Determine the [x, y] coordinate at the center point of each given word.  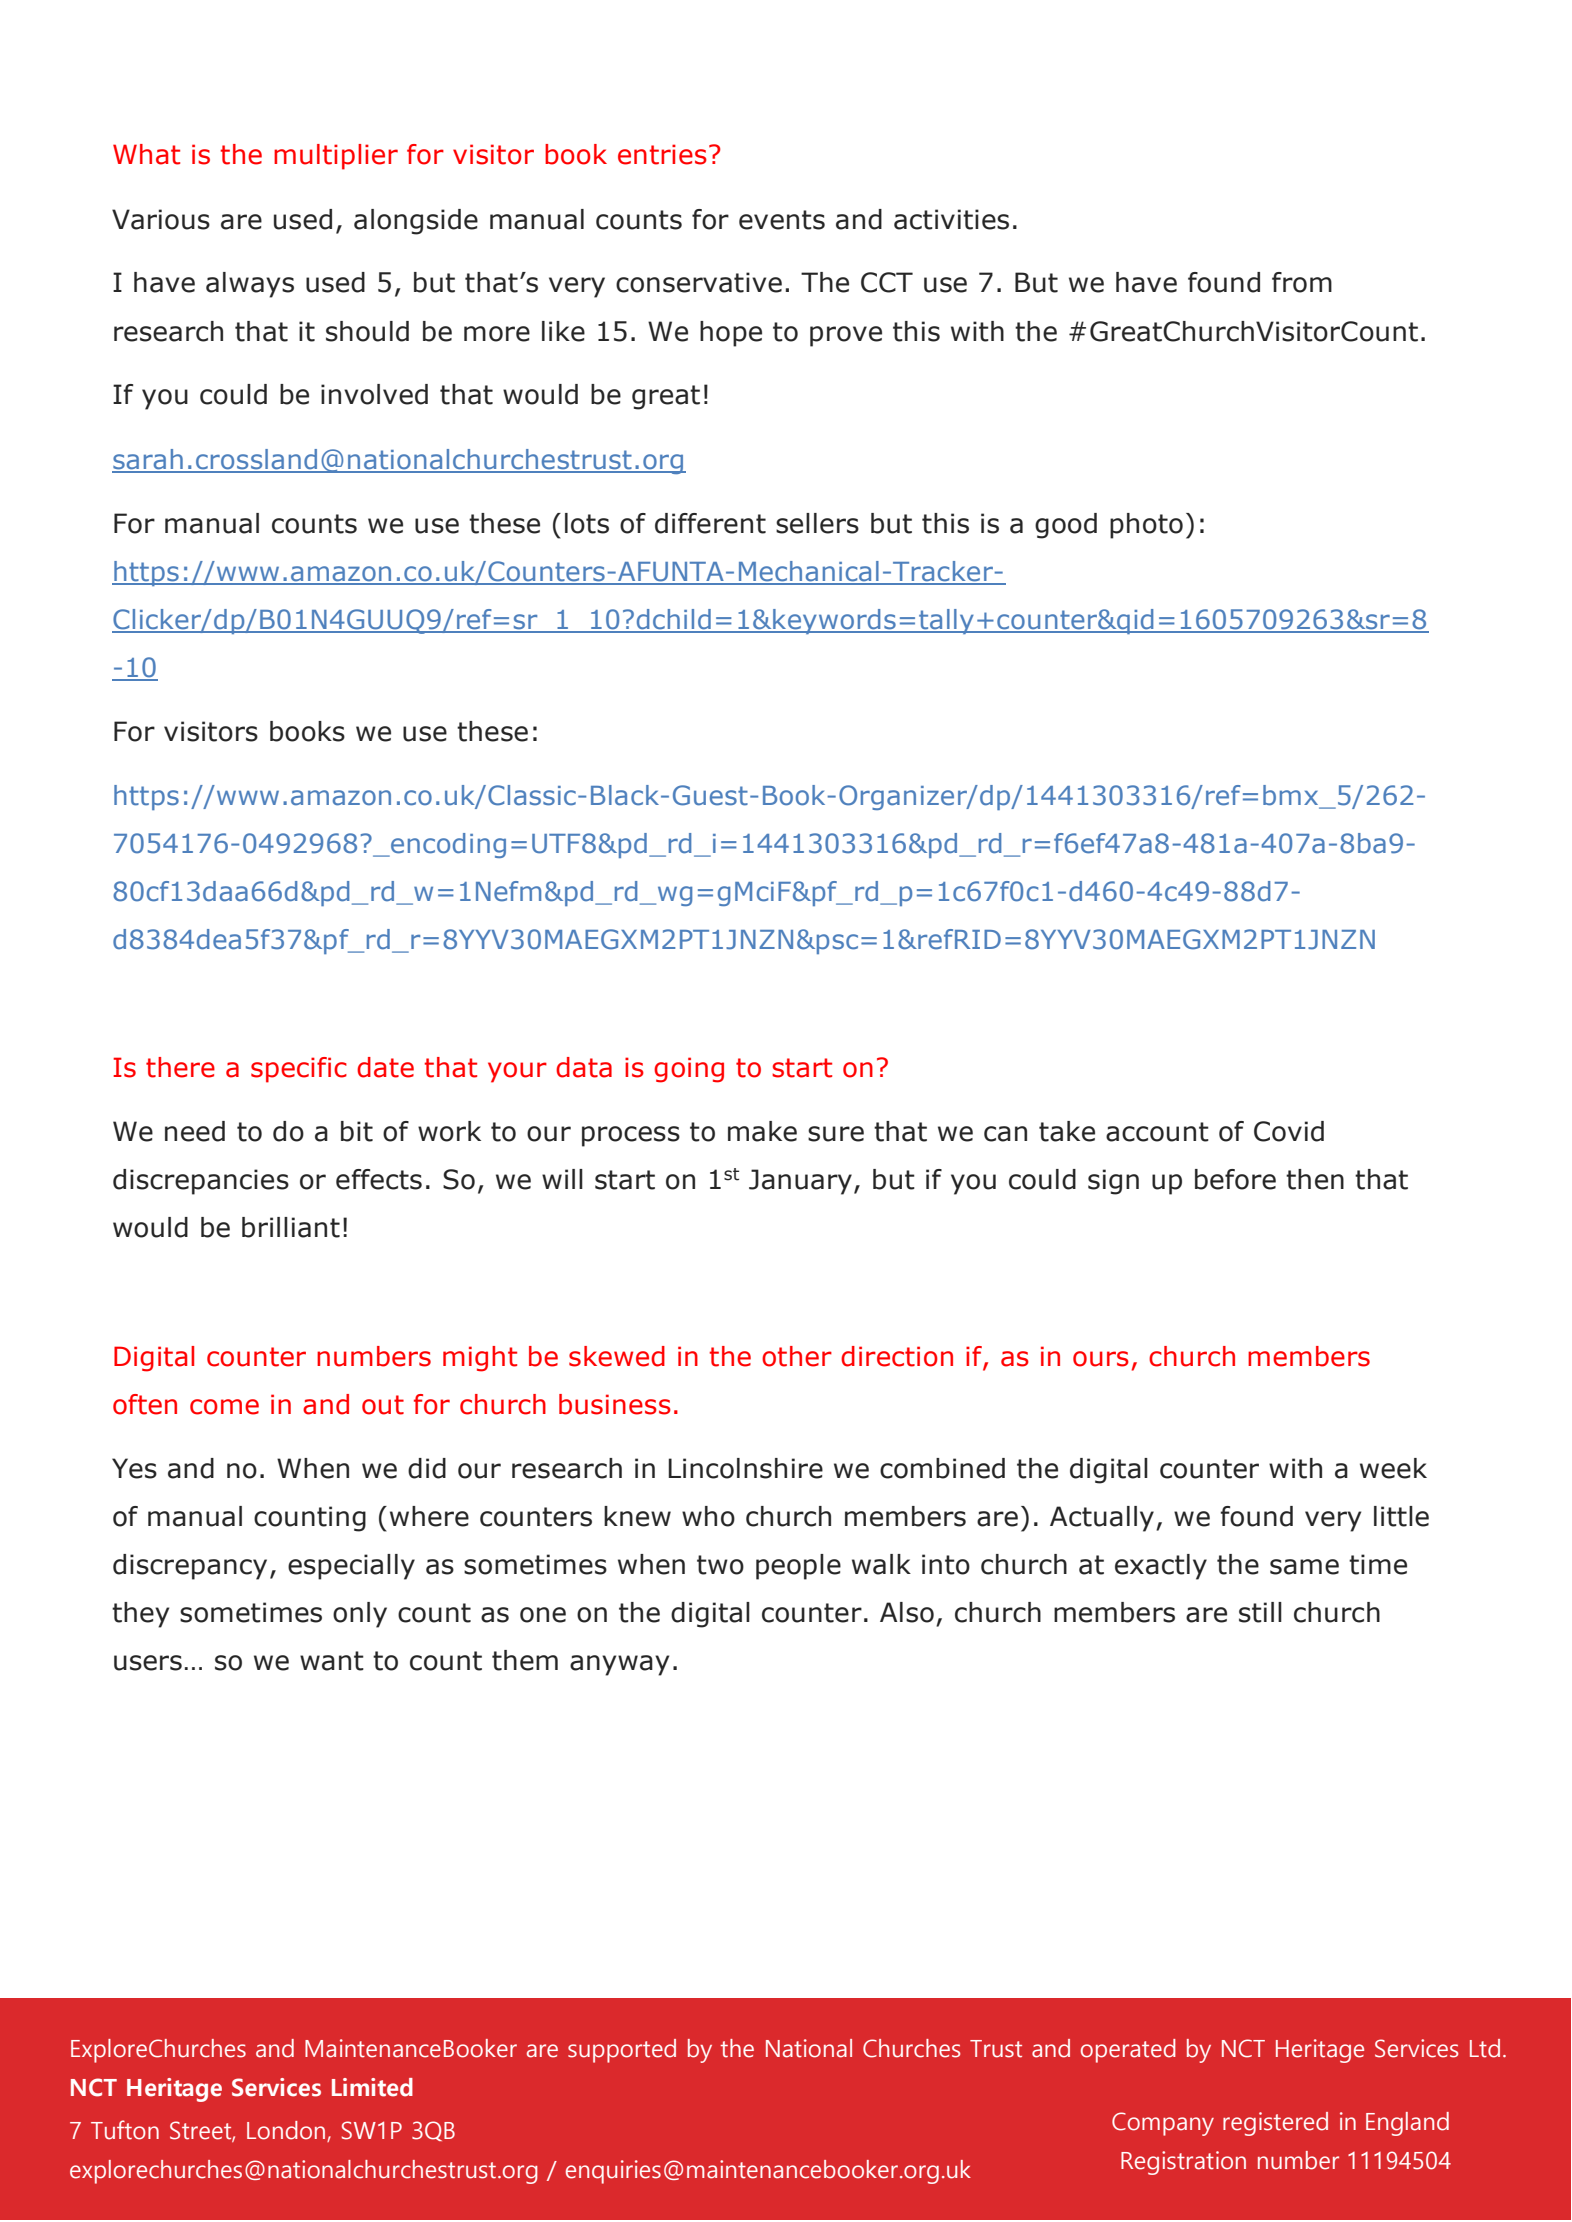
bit [357, 1131]
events [782, 220]
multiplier [336, 157]
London [286, 2130]
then [1315, 1179]
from [1302, 282]
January [800, 1182]
